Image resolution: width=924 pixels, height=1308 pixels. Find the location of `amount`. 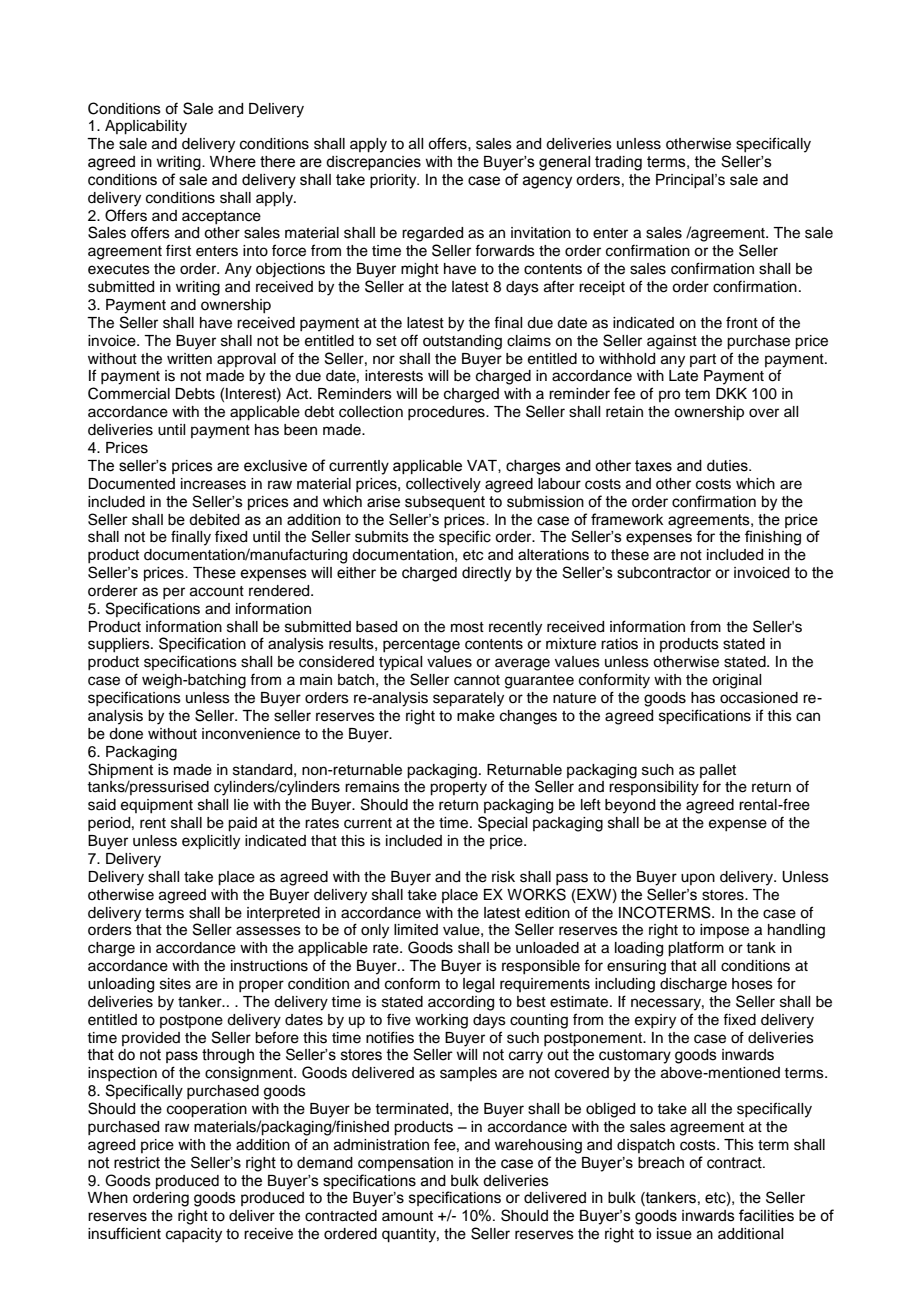

amount is located at coordinates (407, 1216).
